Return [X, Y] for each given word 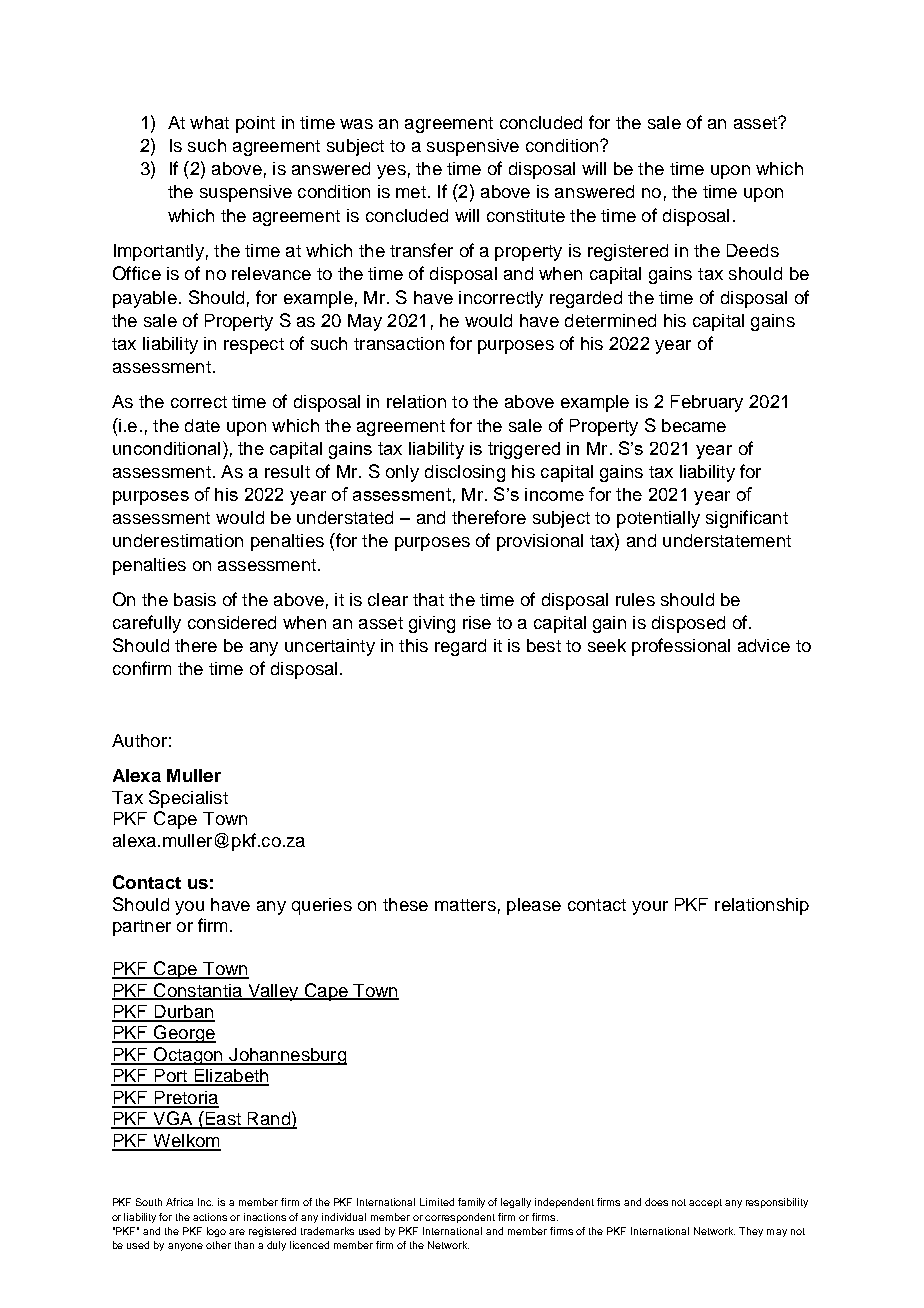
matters [465, 905]
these [405, 904]
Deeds [753, 250]
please [534, 906]
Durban [183, 1013]
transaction [399, 343]
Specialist [188, 799]
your [650, 908]
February [707, 403]
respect [254, 346]
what [209, 122]
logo [216, 1232]
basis [195, 599]
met [411, 192]
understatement [727, 540]
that [428, 599]
